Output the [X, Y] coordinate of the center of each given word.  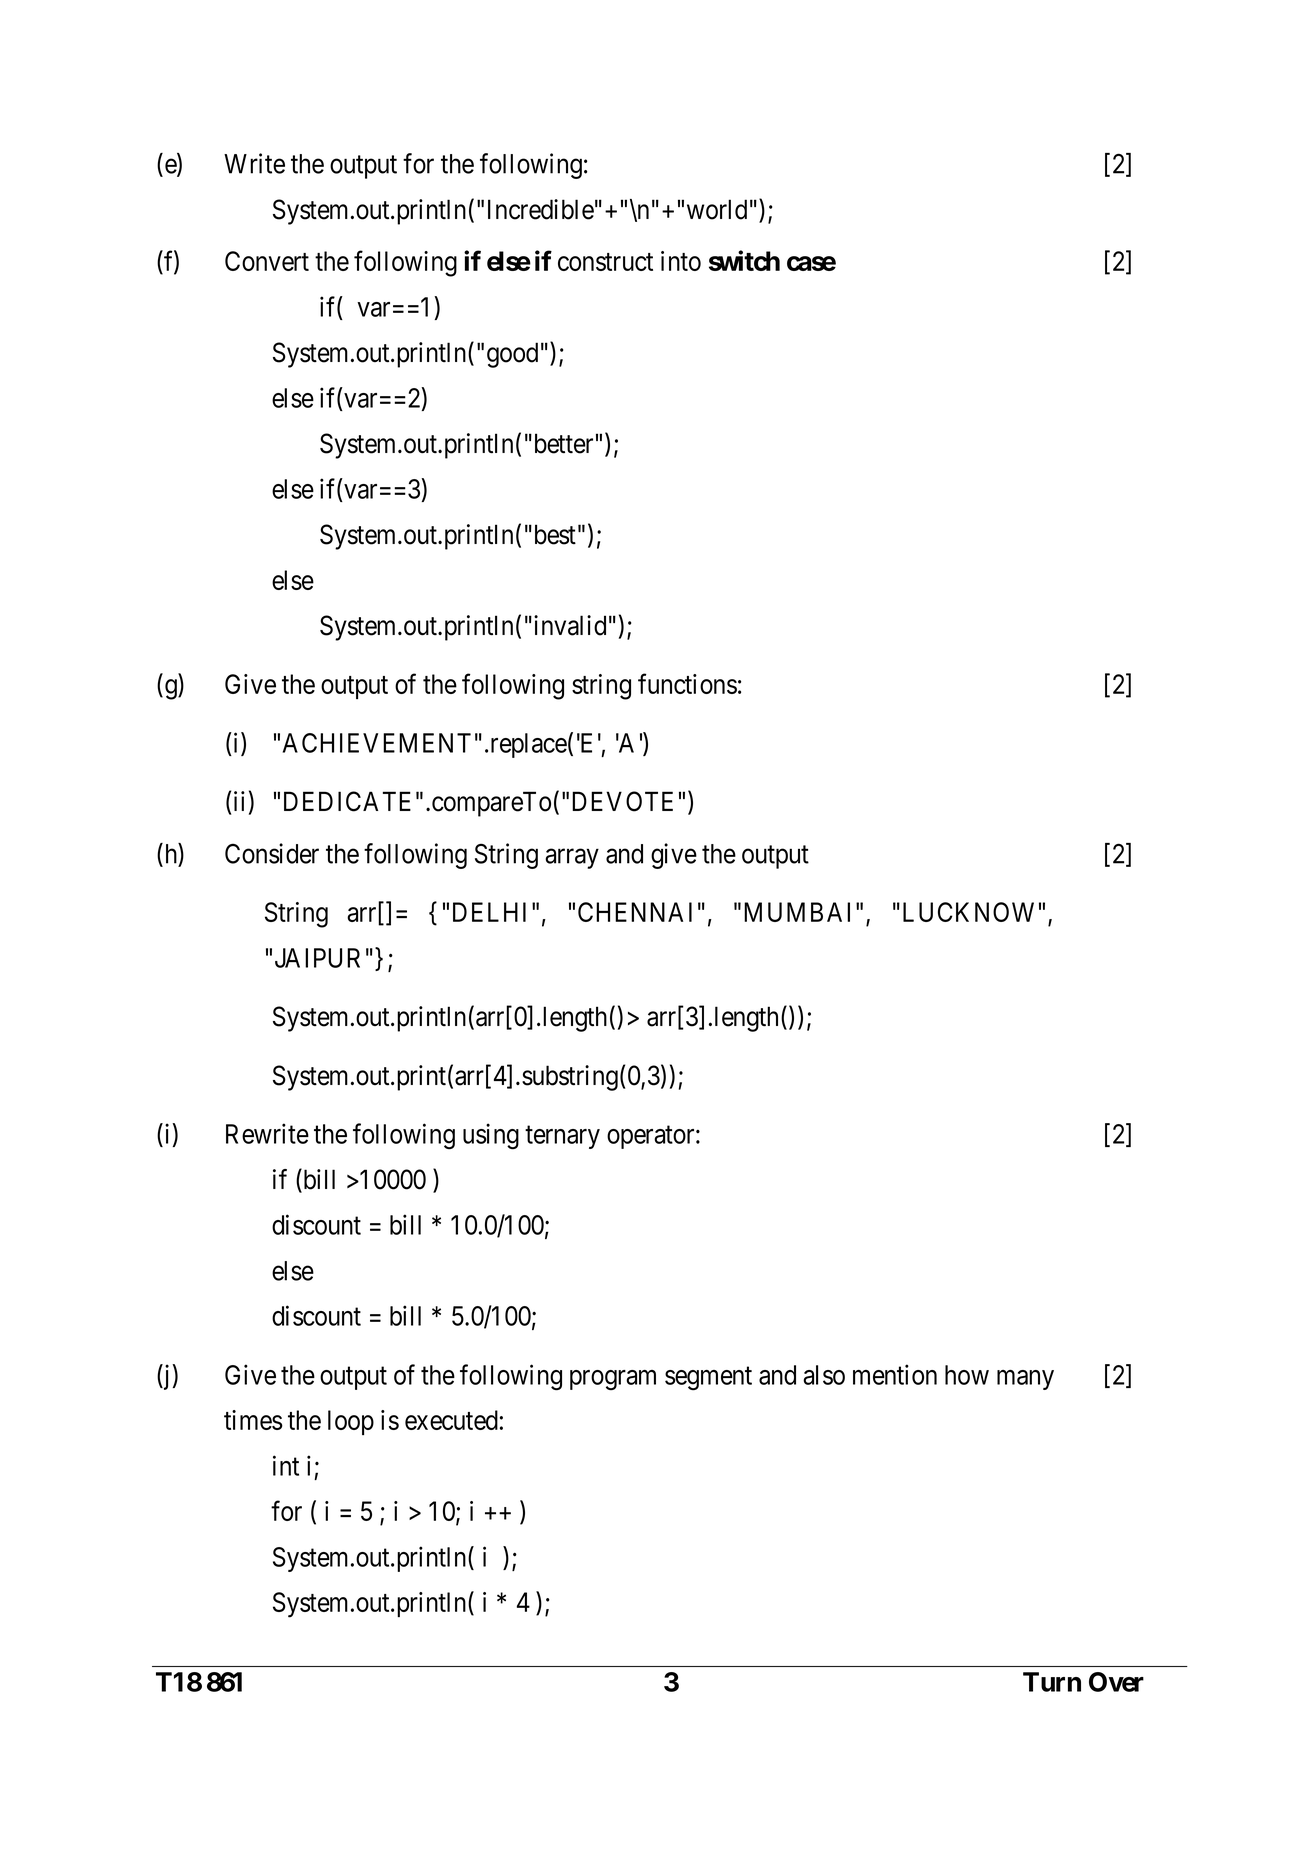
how [967, 1375]
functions [687, 683]
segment [708, 1379]
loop [351, 1422]
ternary [562, 1137]
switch [744, 260]
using [491, 1136]
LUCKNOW [968, 912]
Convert [267, 261]
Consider [272, 853]
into [681, 261]
